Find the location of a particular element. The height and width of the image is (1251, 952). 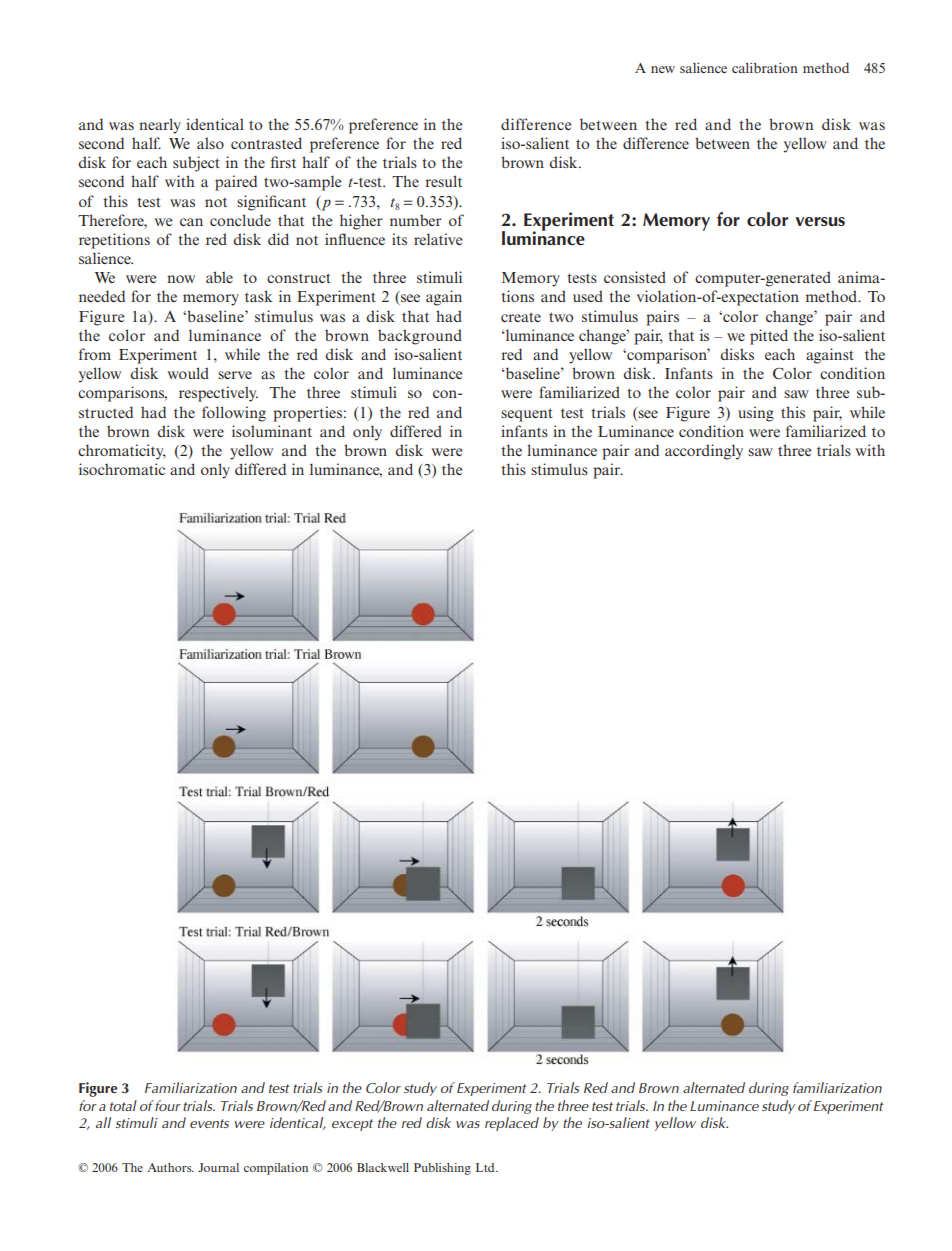

background is located at coordinates (420, 337).
